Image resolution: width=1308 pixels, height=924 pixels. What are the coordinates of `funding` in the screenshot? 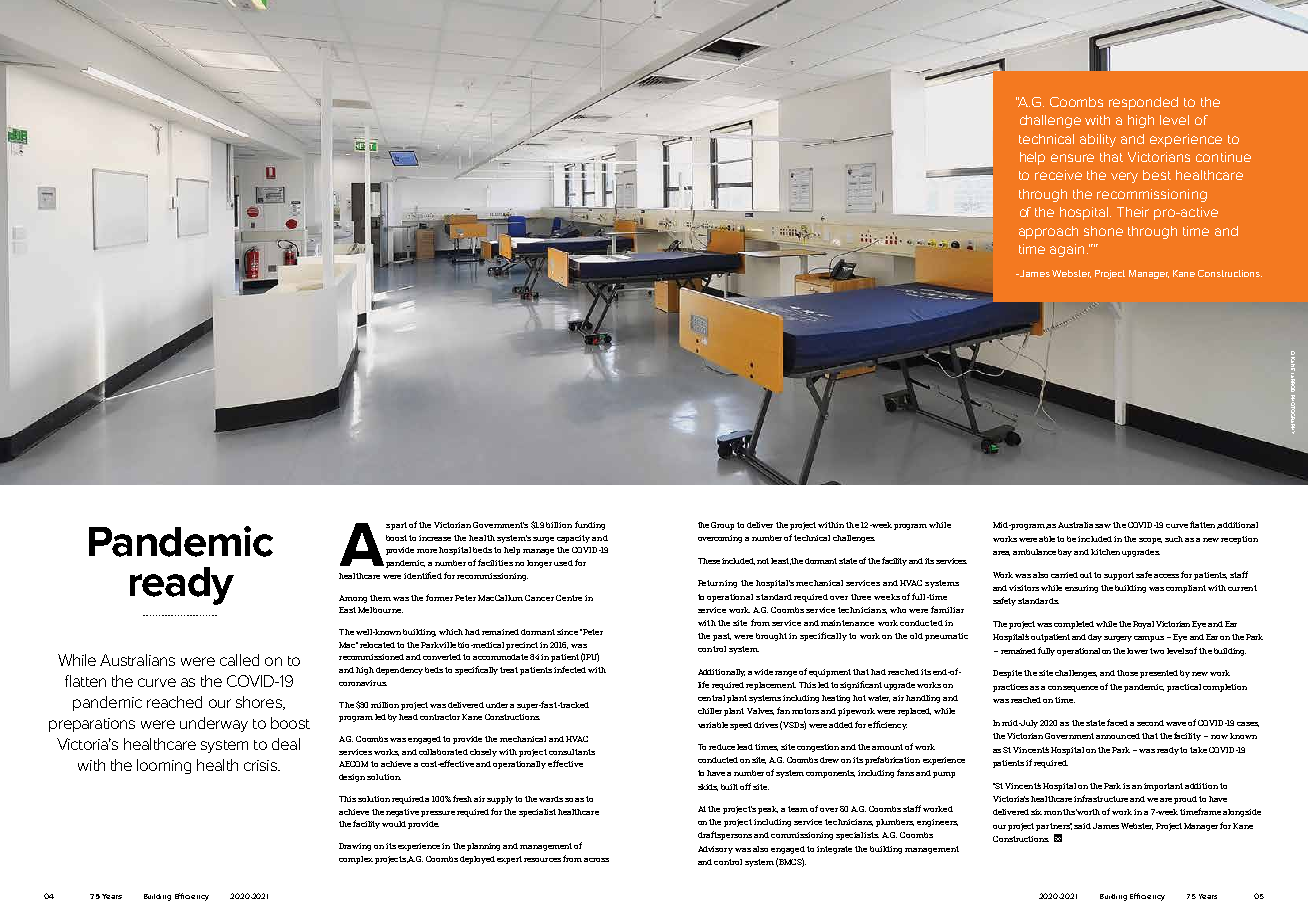 It's located at (590, 525).
